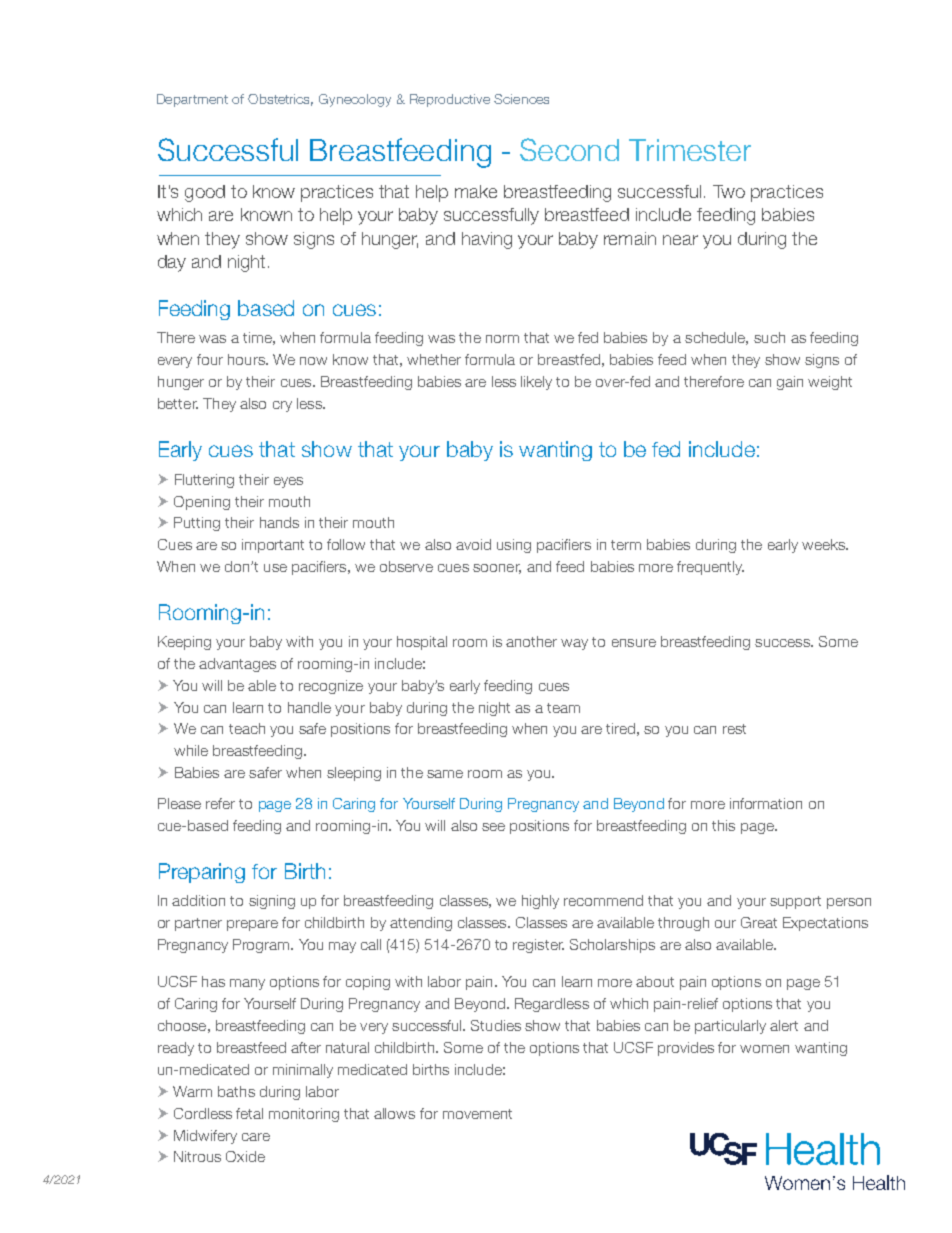 This image has height=1233, width=952. What do you see at coordinates (280, 100) in the image?
I see `Obstetrics` at bounding box center [280, 100].
